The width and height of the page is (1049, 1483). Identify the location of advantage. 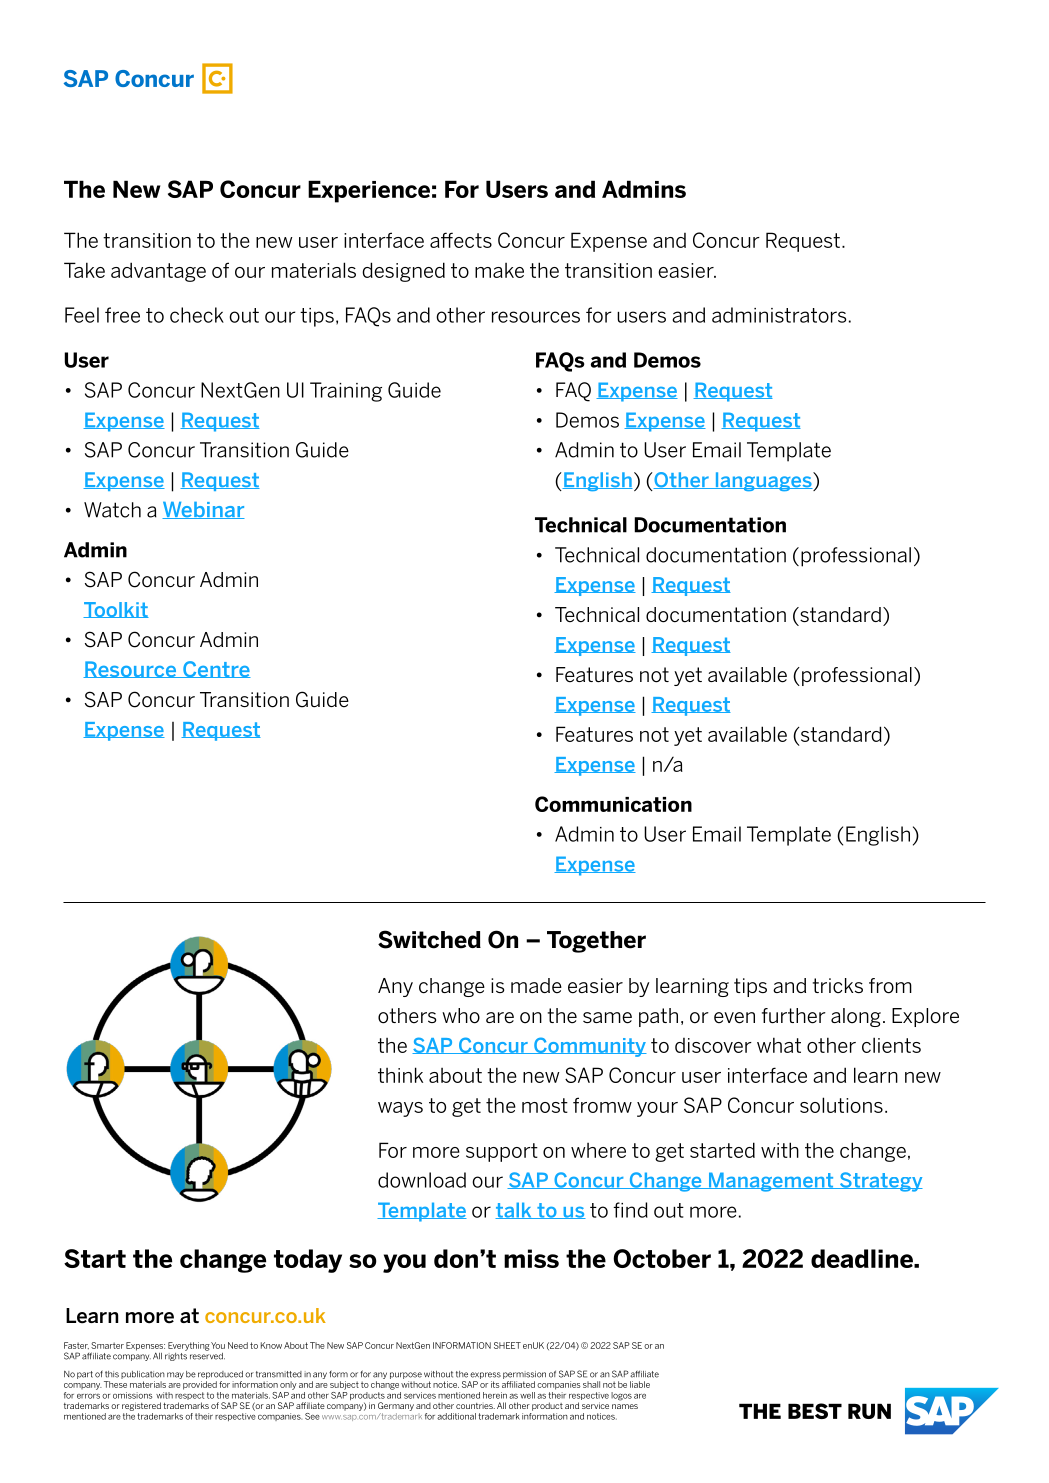
(158, 272).
